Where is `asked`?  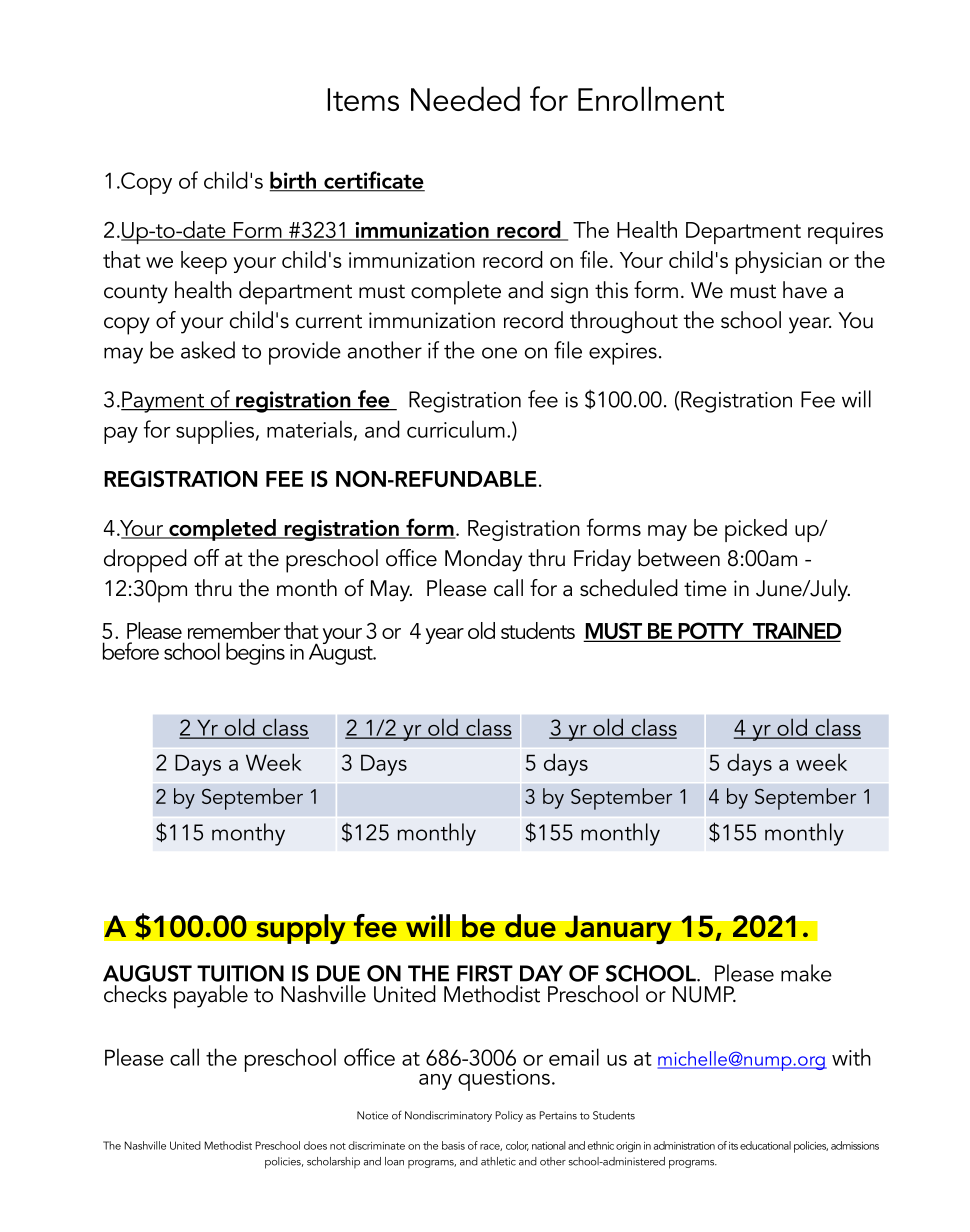
asked is located at coordinates (208, 350).
